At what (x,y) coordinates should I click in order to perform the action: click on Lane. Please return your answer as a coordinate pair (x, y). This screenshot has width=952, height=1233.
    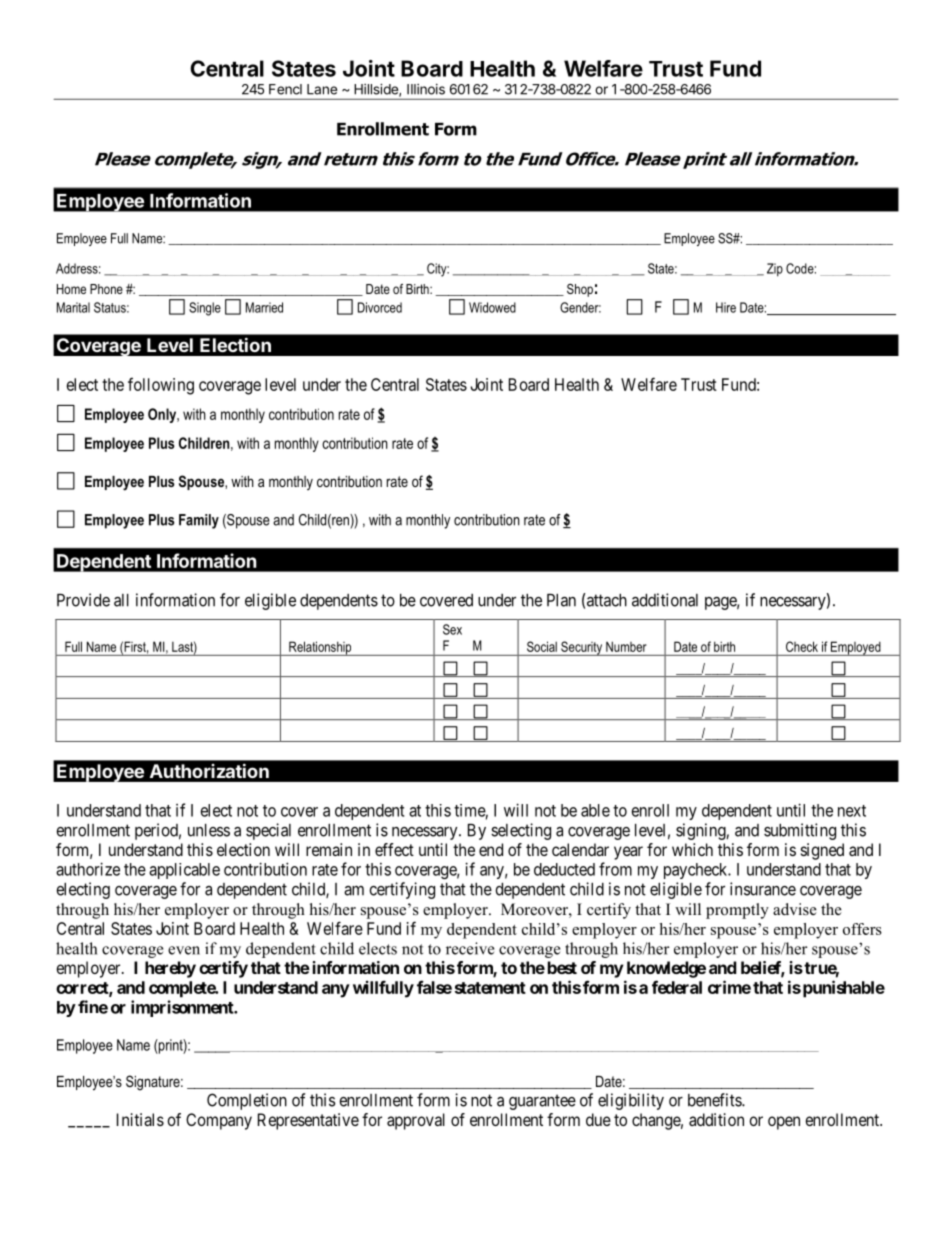
    Looking at the image, I should click on (322, 89).
